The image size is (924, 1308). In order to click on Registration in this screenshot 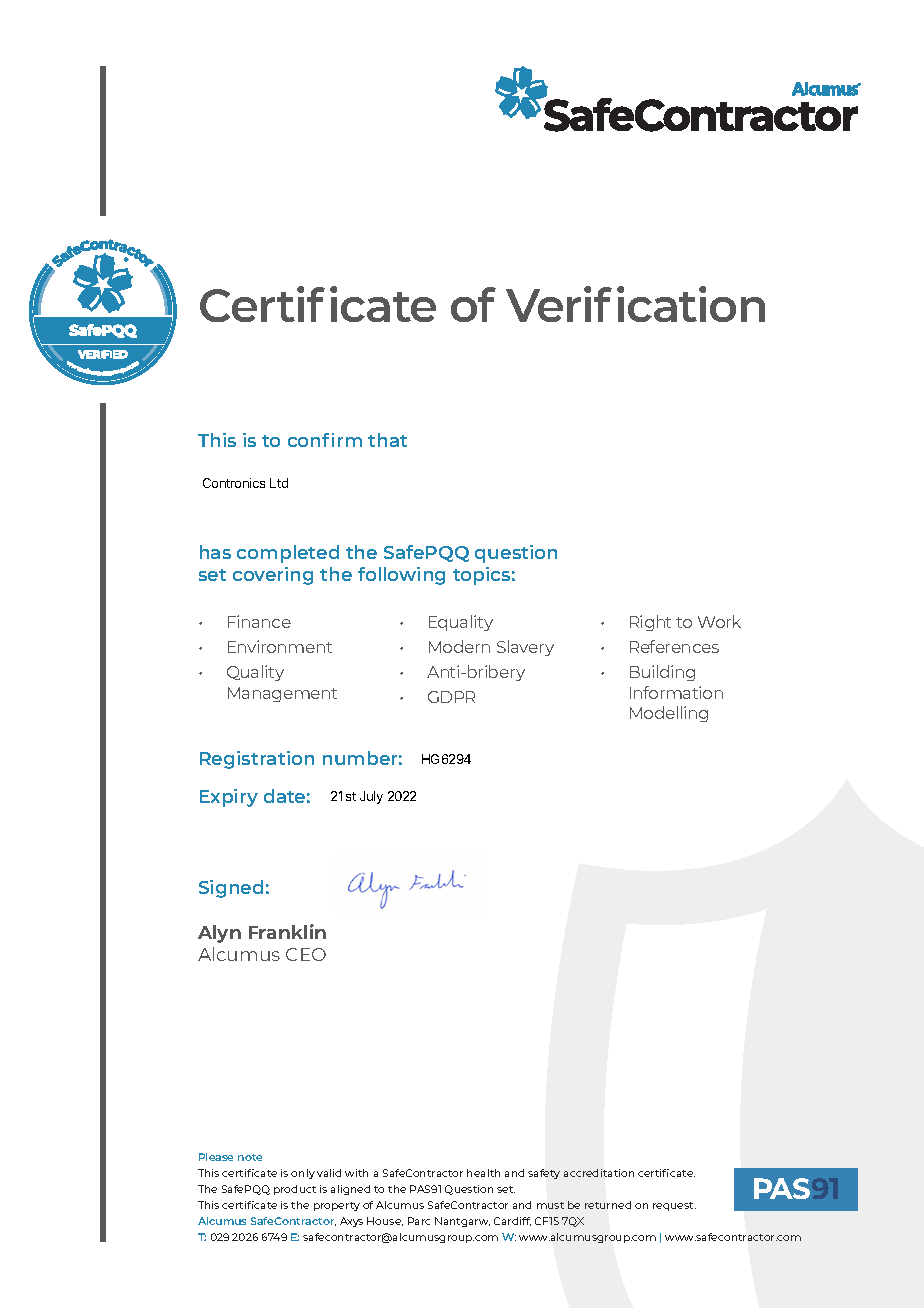, I will do `click(257, 760)`.
